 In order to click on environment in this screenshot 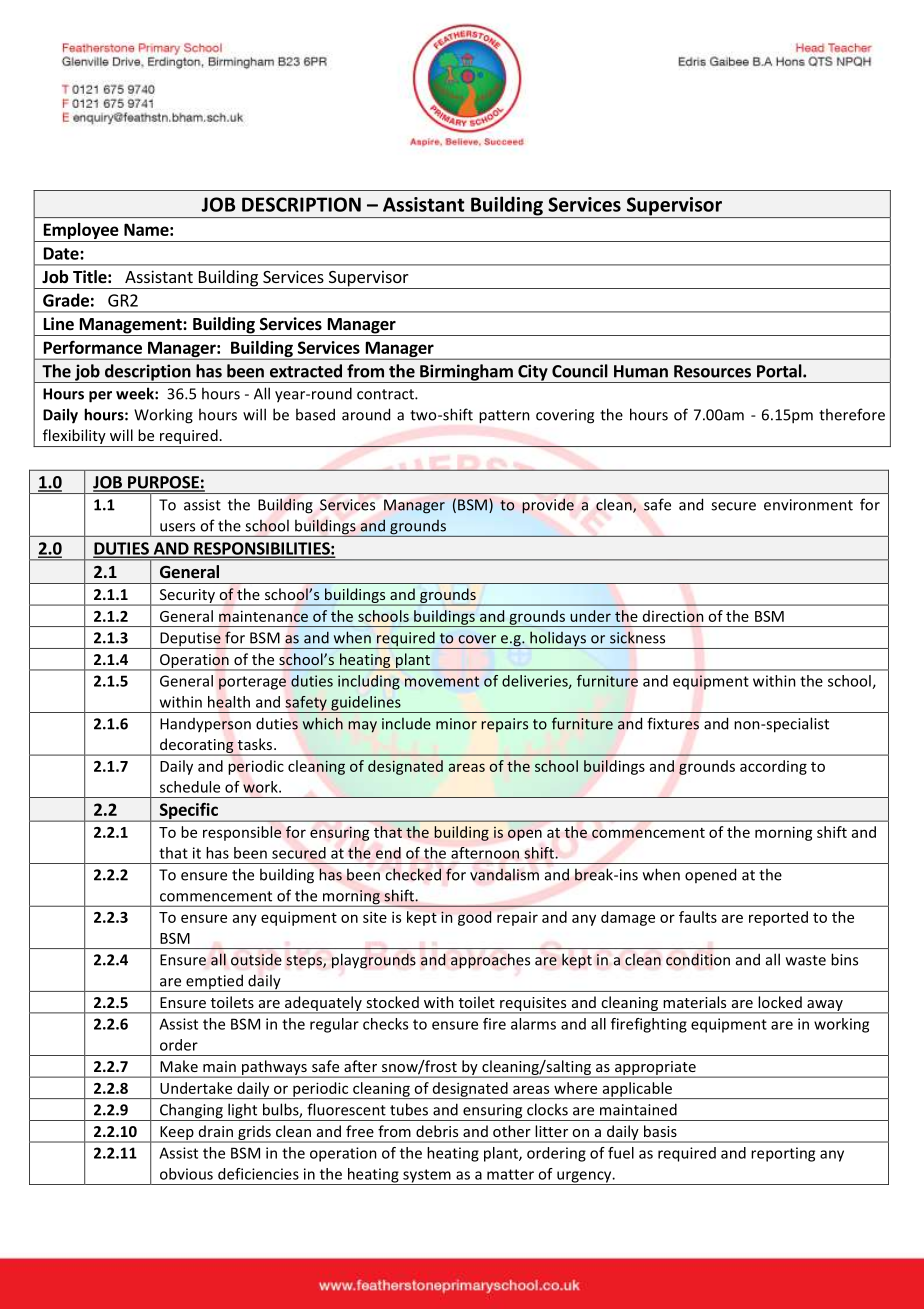, I will do `click(808, 505)`.
